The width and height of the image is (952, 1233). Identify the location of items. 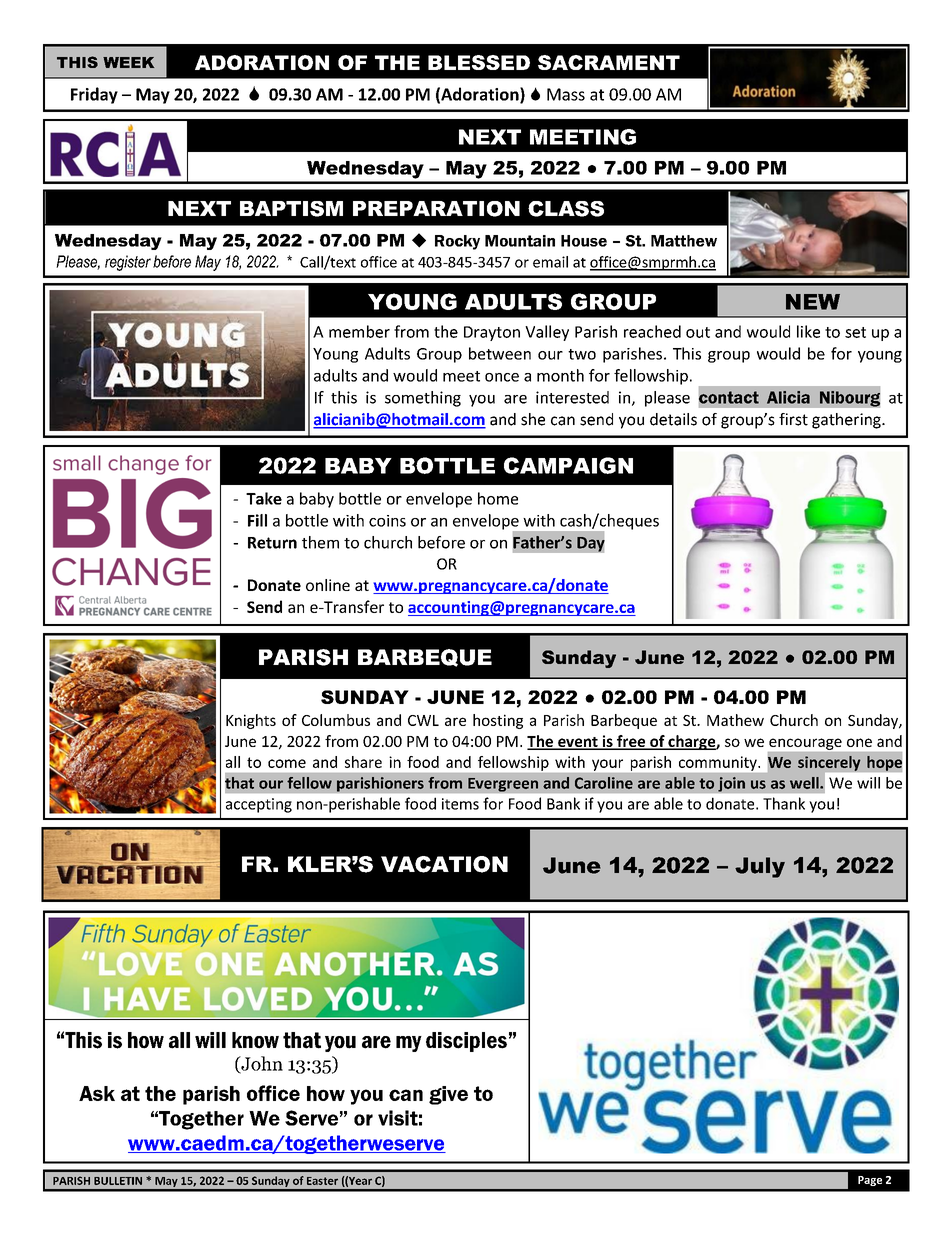
(460, 804).
